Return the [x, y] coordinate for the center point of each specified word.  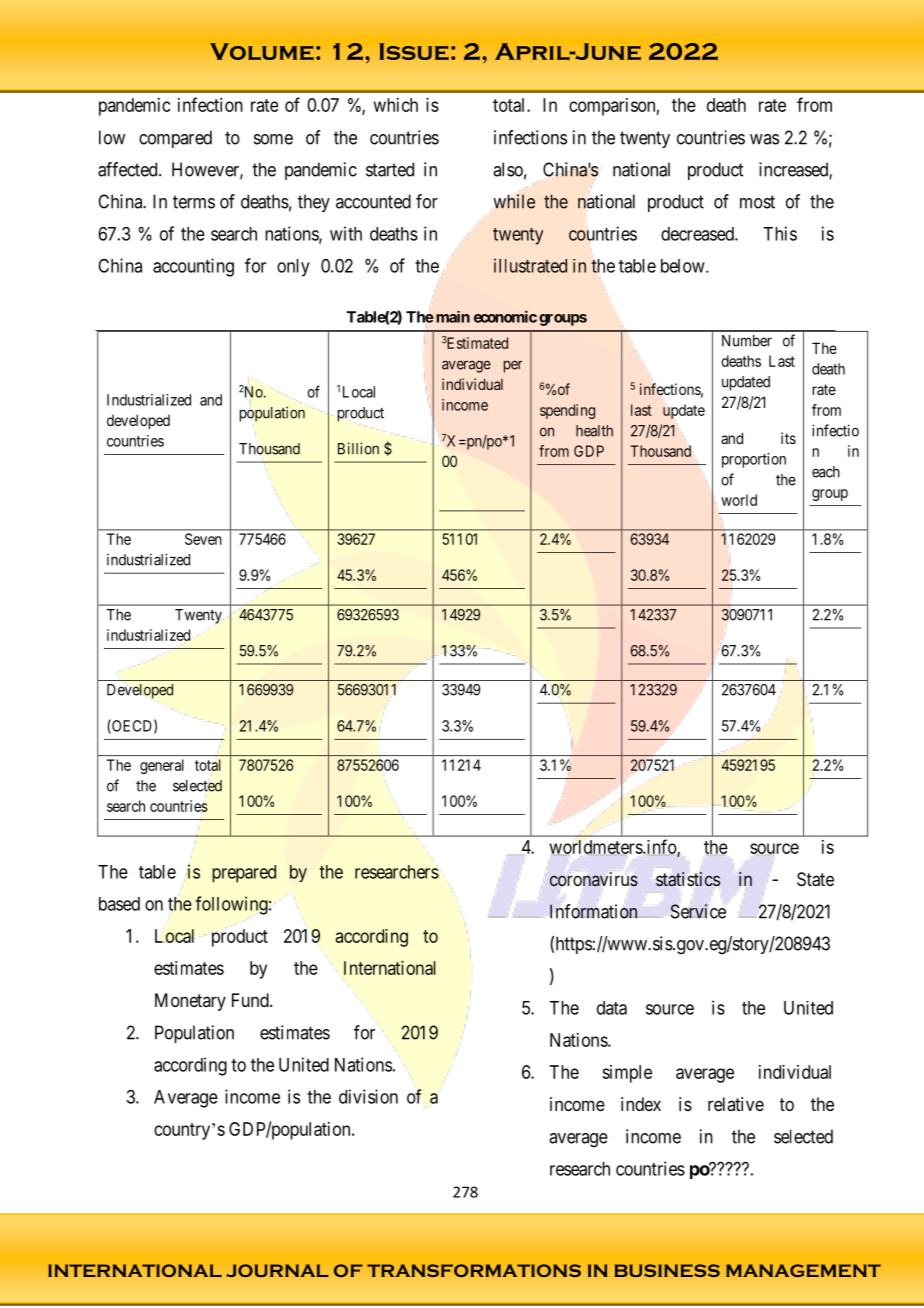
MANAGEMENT [803, 1270]
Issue [414, 51]
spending [567, 411]
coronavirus [594, 879]
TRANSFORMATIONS [474, 1270]
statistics [688, 879]
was [764, 139]
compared [175, 139]
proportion [754, 460]
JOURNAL [277, 1270]
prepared [244, 874]
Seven [203, 539]
